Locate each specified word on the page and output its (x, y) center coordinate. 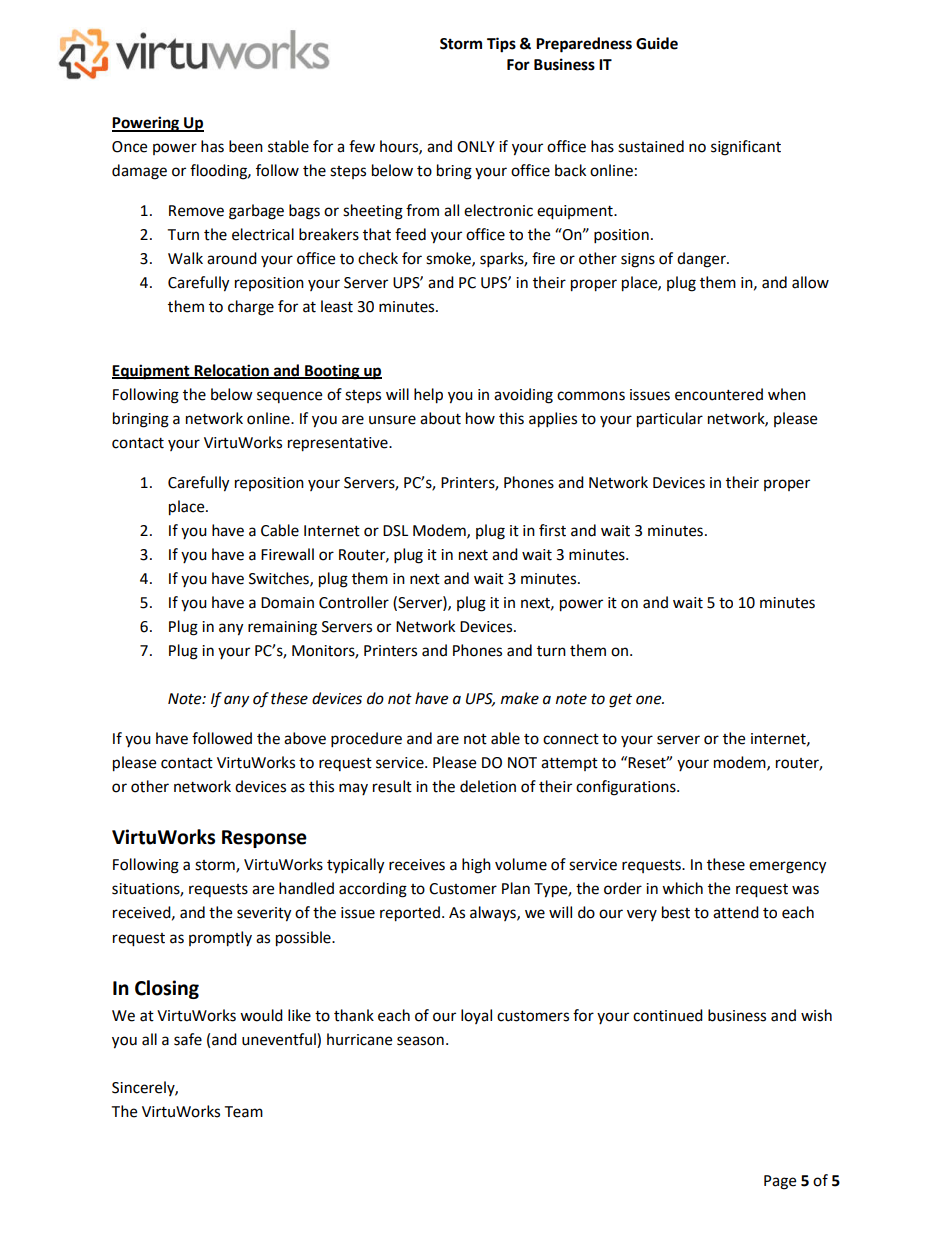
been (246, 146)
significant (746, 148)
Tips (501, 45)
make (520, 698)
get (620, 701)
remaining (282, 628)
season (420, 1041)
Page (780, 1182)
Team (243, 1112)
